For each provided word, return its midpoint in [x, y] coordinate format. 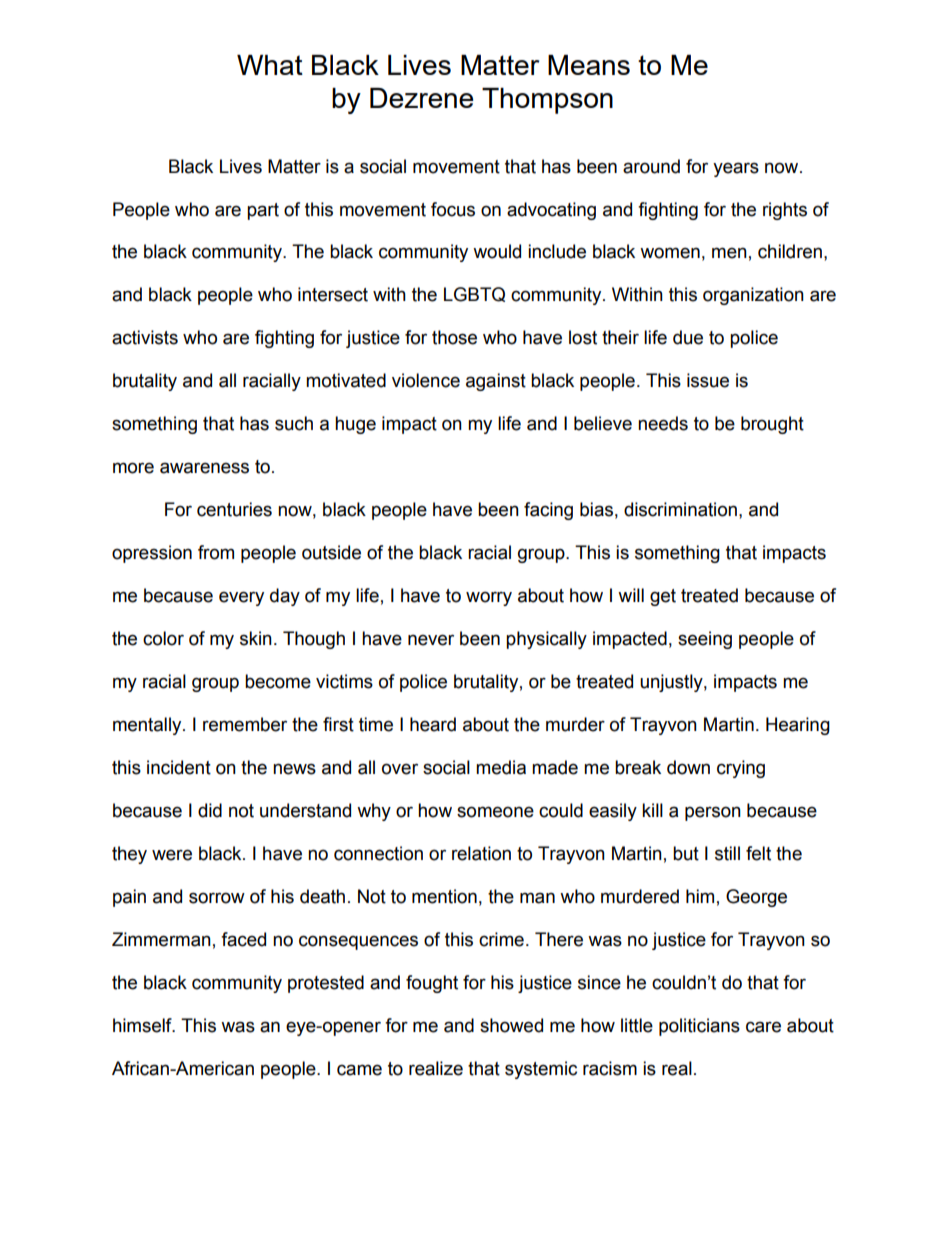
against [496, 382]
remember [245, 724]
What [270, 65]
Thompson [547, 101]
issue [708, 380]
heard [433, 724]
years [736, 169]
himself [143, 1025]
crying [741, 769]
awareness [204, 468]
